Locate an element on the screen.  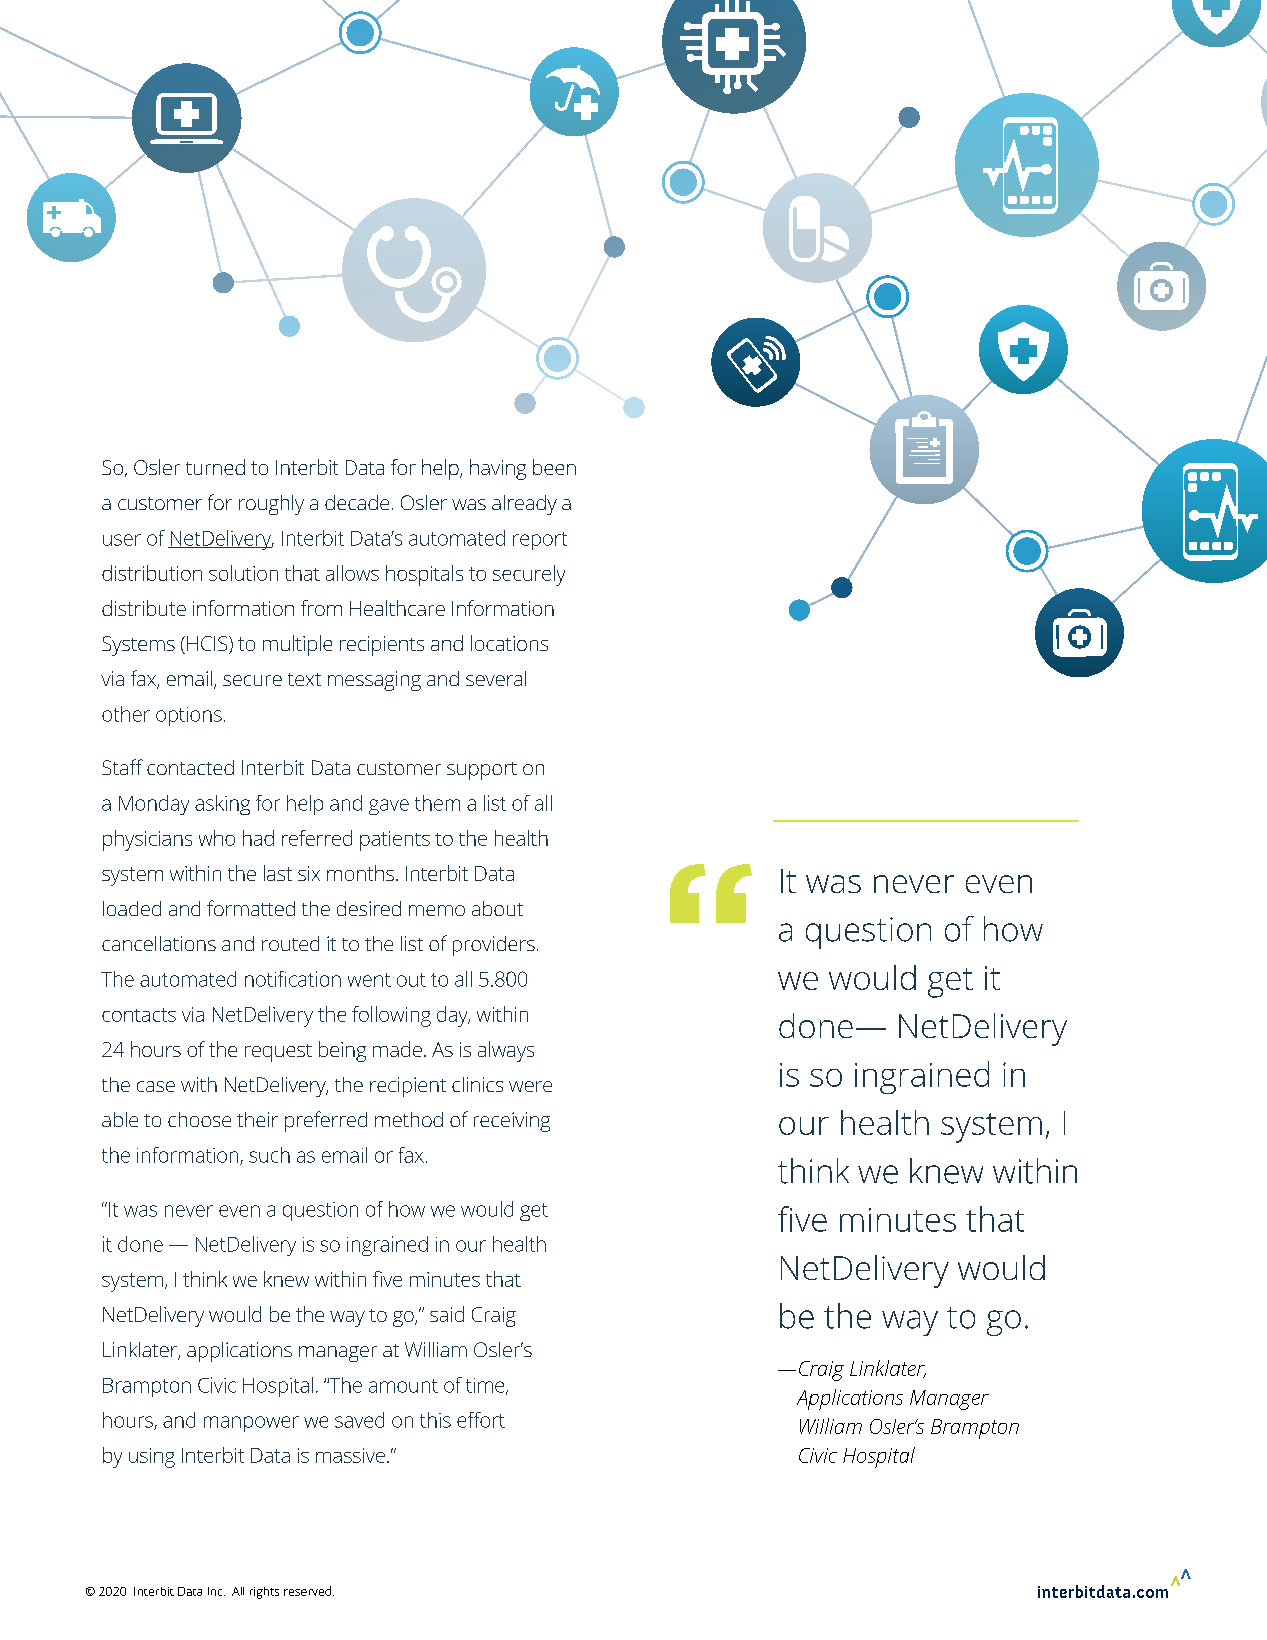
support is located at coordinates (482, 771).
